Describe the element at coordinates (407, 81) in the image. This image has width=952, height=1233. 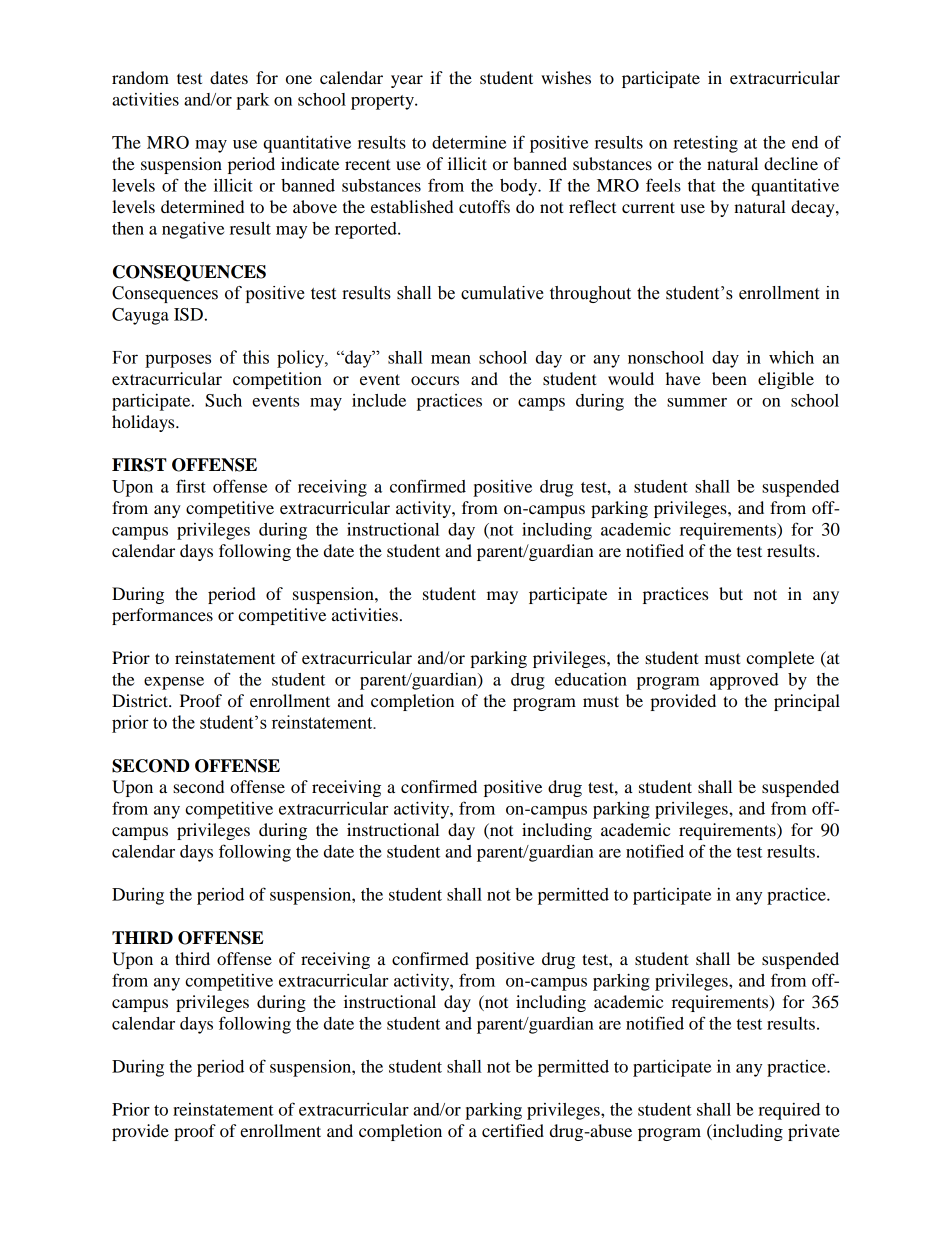
I see `year` at that location.
